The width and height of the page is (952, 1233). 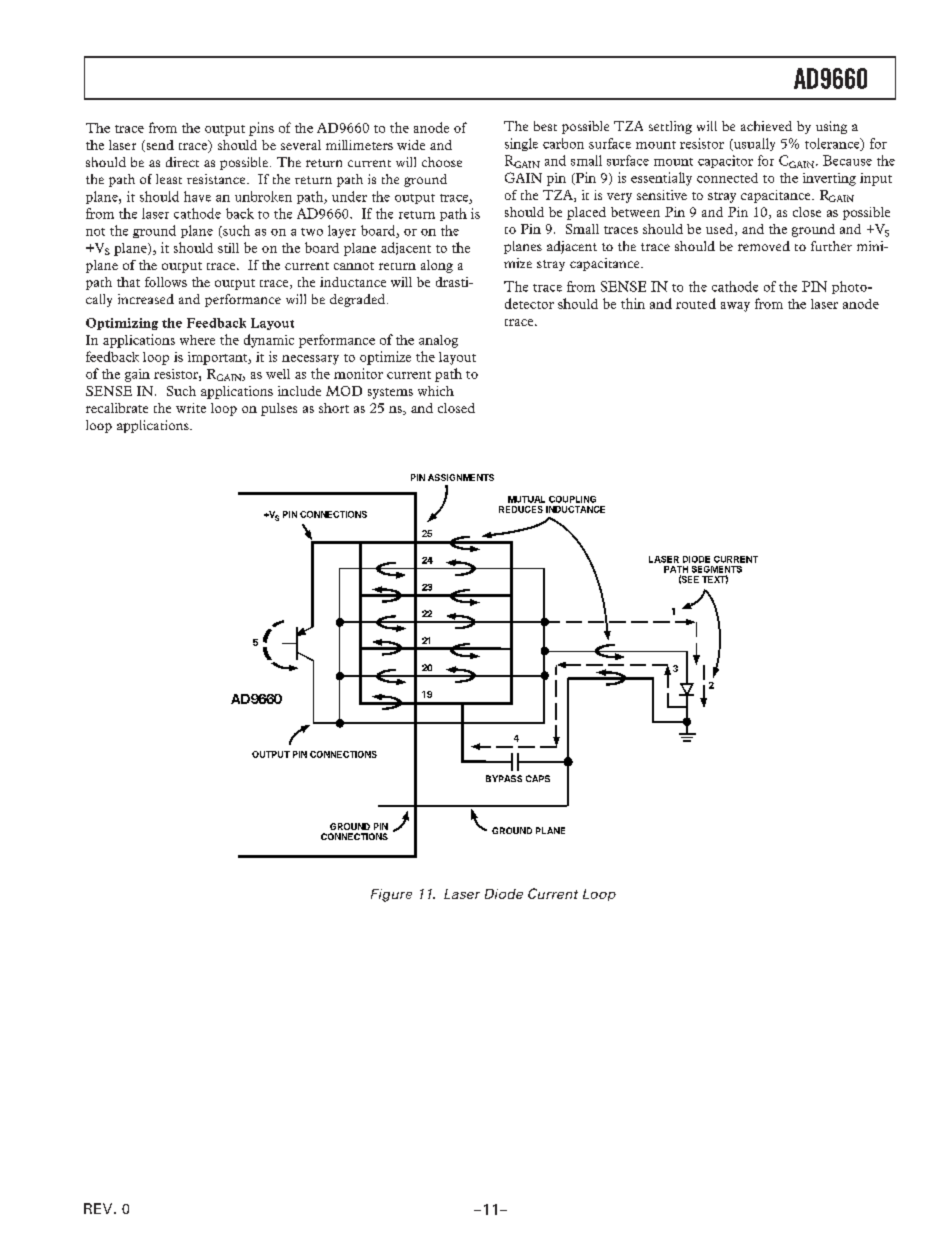 What do you see at coordinates (766, 126) in the page?
I see `achieved` at bounding box center [766, 126].
